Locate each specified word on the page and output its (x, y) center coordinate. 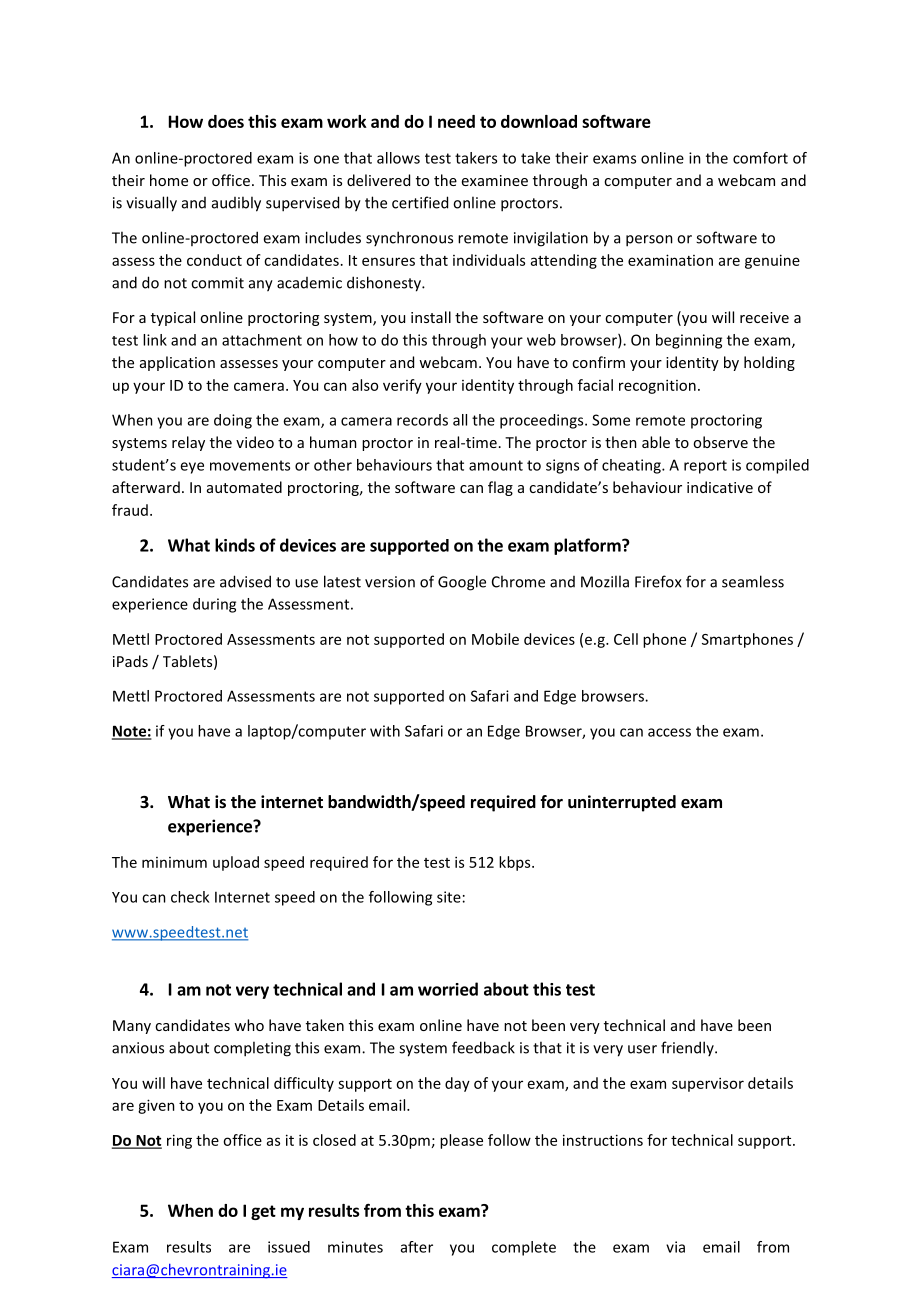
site (449, 897)
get (263, 1212)
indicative (720, 487)
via (675, 1247)
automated (244, 487)
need (456, 121)
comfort (760, 158)
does (226, 121)
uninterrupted (622, 803)
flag (500, 488)
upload (236, 863)
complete (524, 1248)
